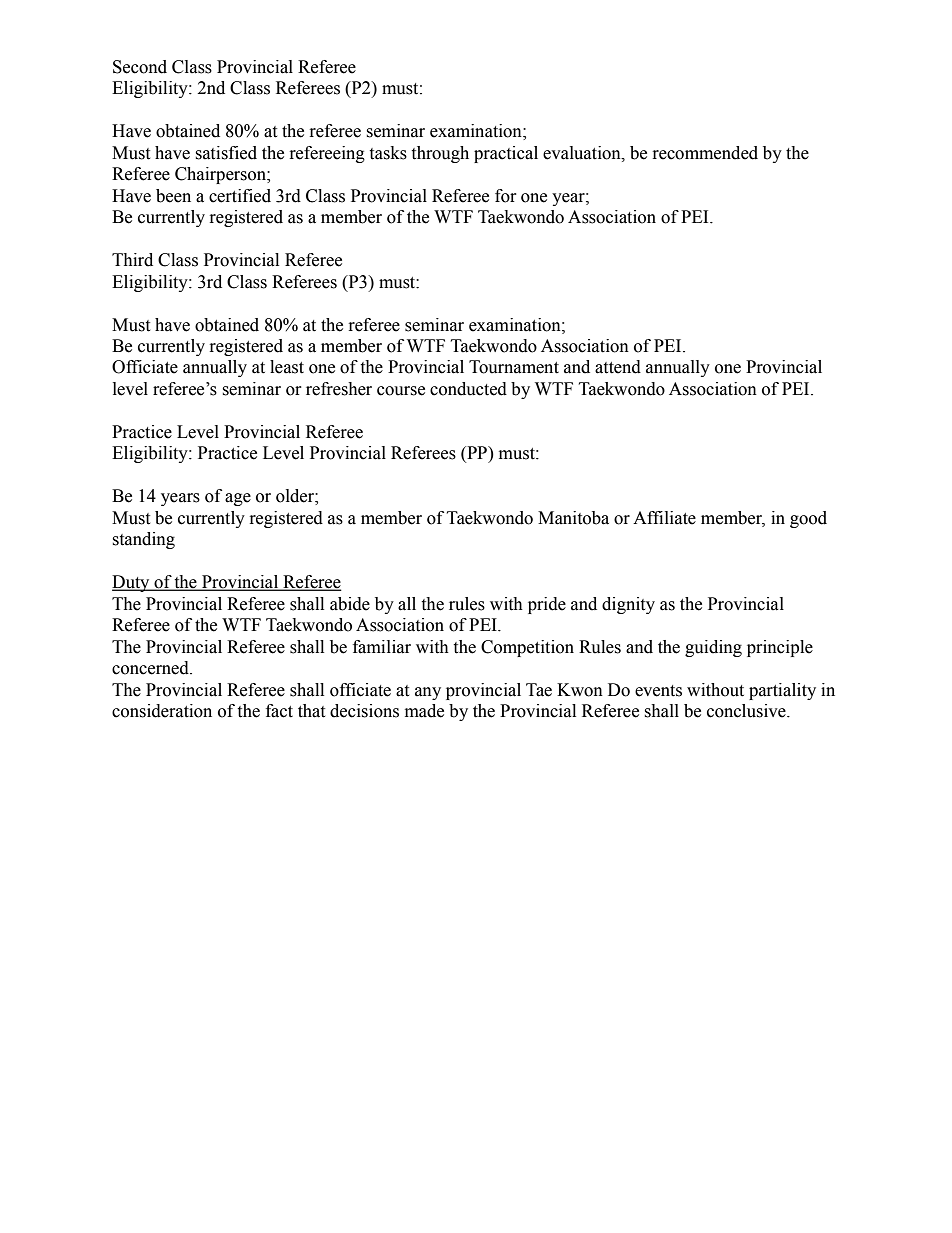 This screenshot has width=952, height=1233. I want to click on recommended, so click(705, 153).
